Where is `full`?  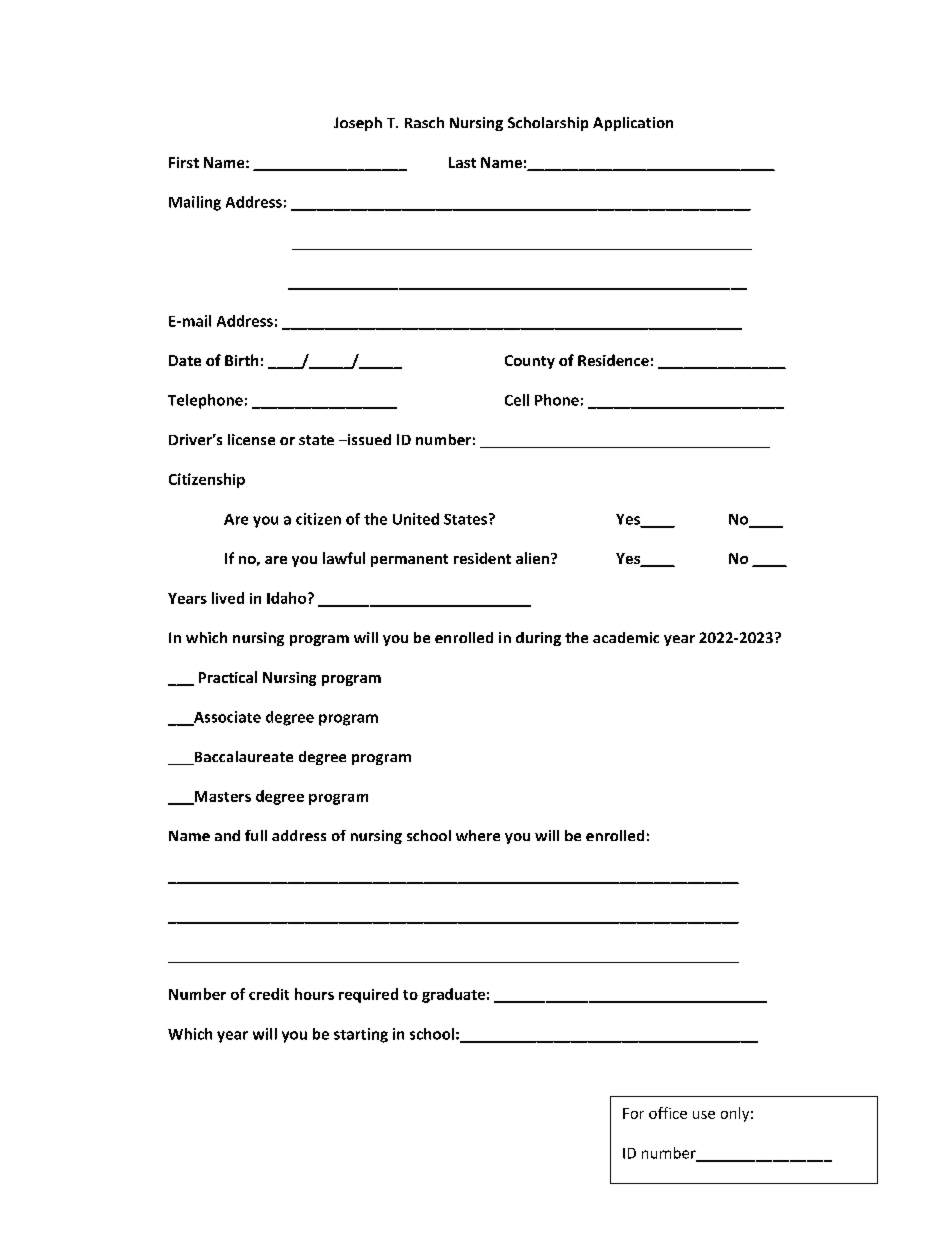
full is located at coordinates (256, 835).
